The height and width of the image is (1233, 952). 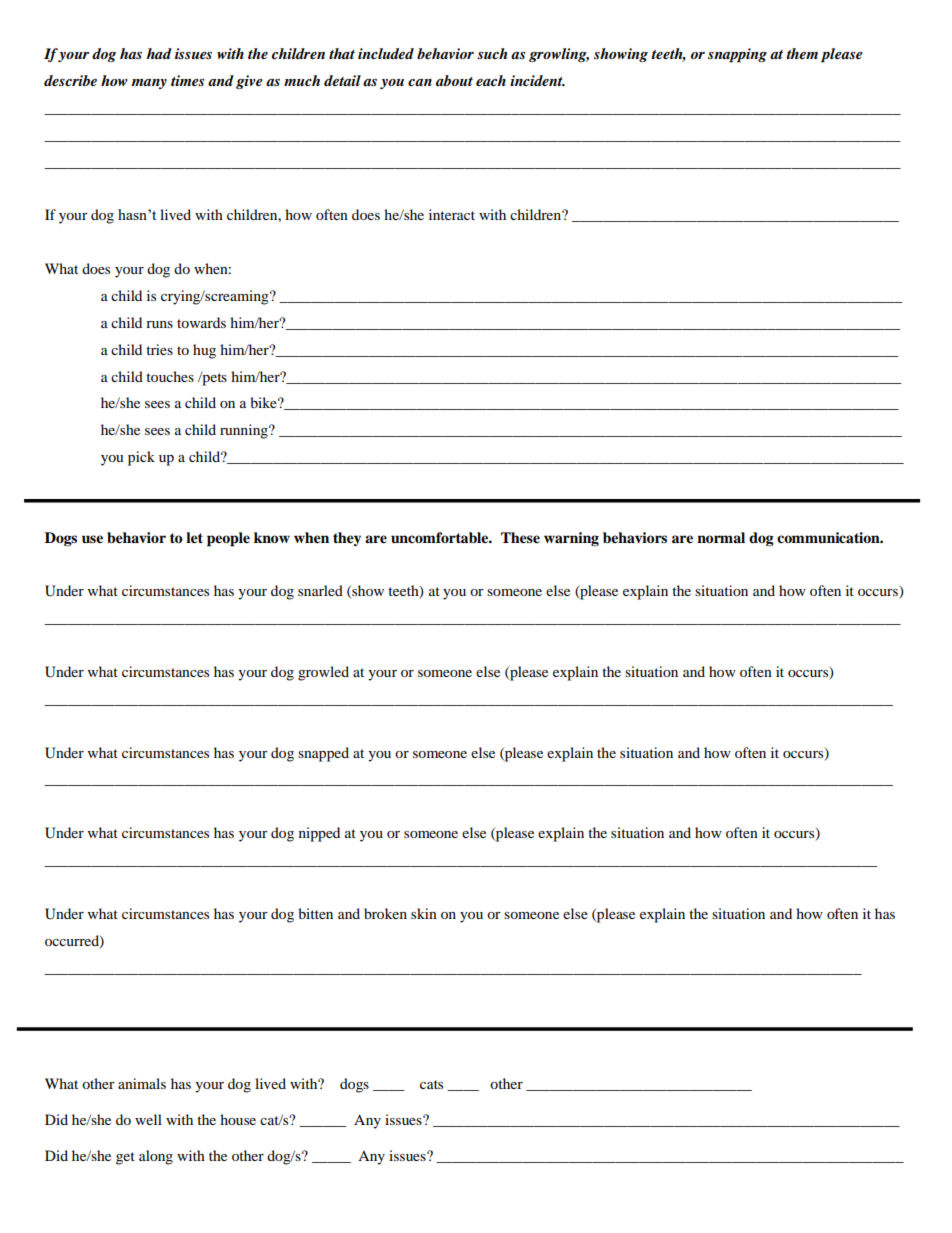 What do you see at coordinates (571, 539) in the image?
I see `warning` at bounding box center [571, 539].
